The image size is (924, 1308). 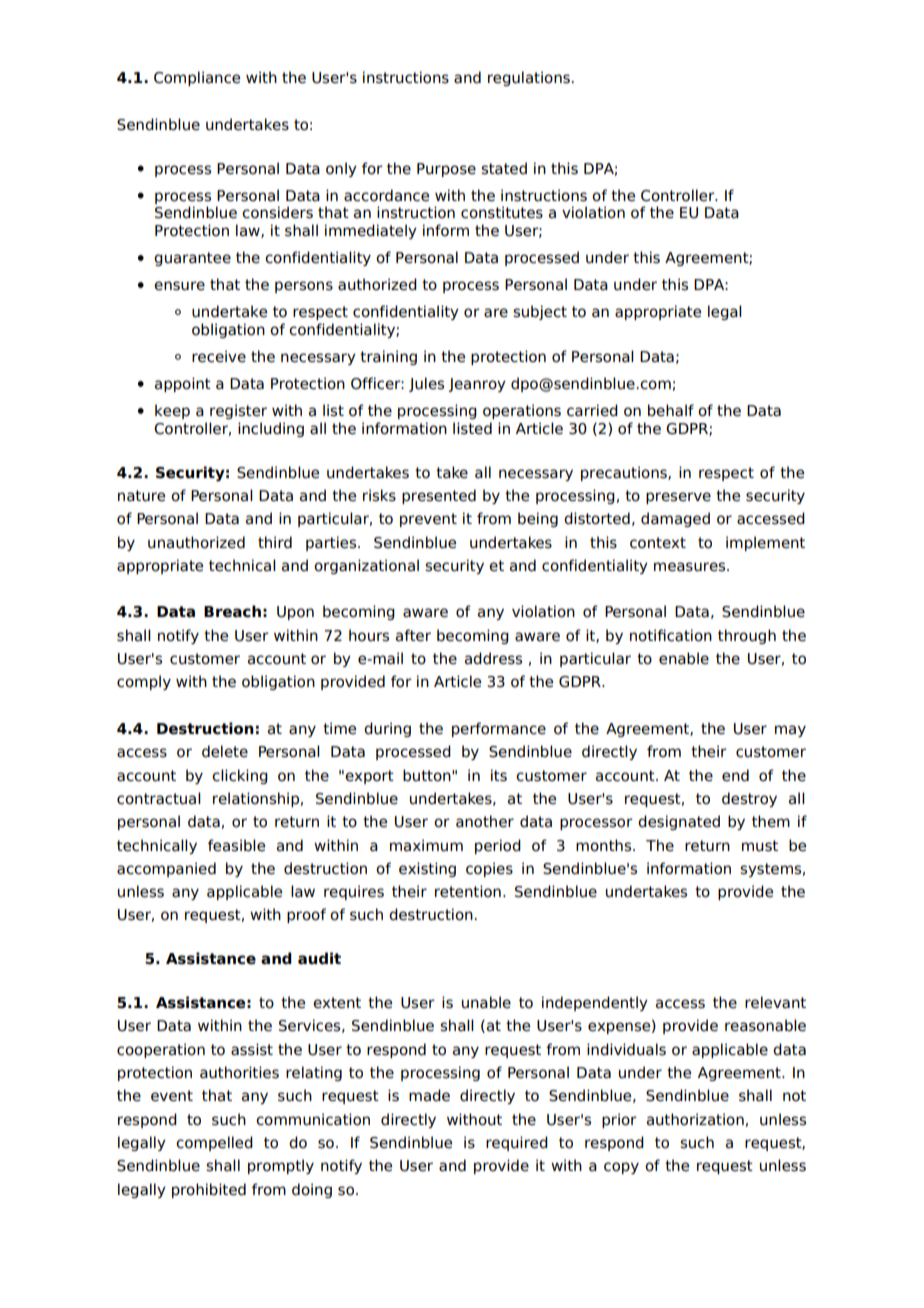 I want to click on Purpose, so click(x=446, y=170).
